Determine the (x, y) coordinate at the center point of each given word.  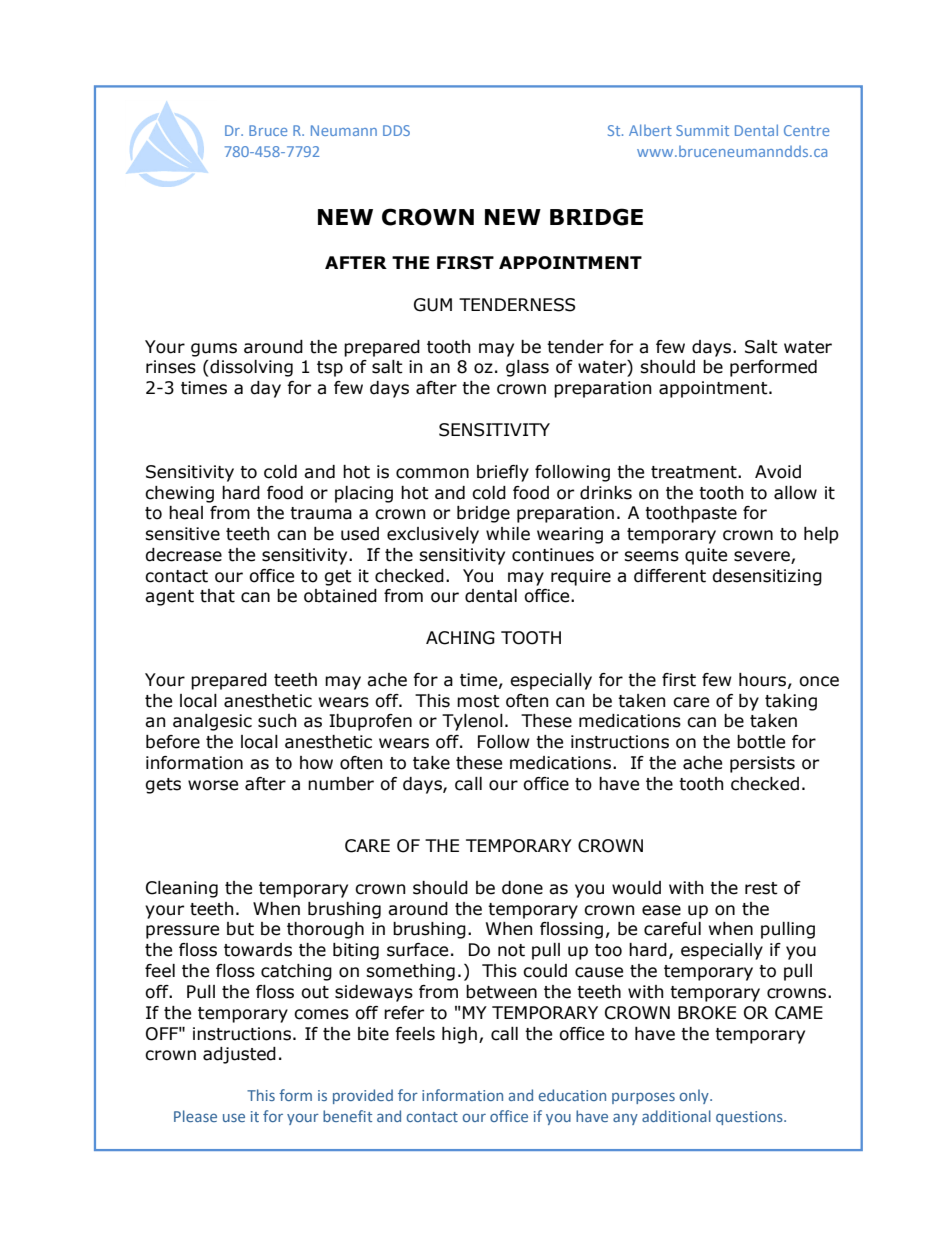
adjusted (239, 1055)
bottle (761, 742)
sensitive (182, 534)
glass (527, 368)
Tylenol (472, 722)
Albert (650, 130)
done (522, 888)
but (240, 929)
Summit (702, 130)
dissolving (250, 368)
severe (763, 557)
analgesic (212, 722)
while (508, 534)
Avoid (778, 472)
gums (214, 350)
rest (761, 888)
